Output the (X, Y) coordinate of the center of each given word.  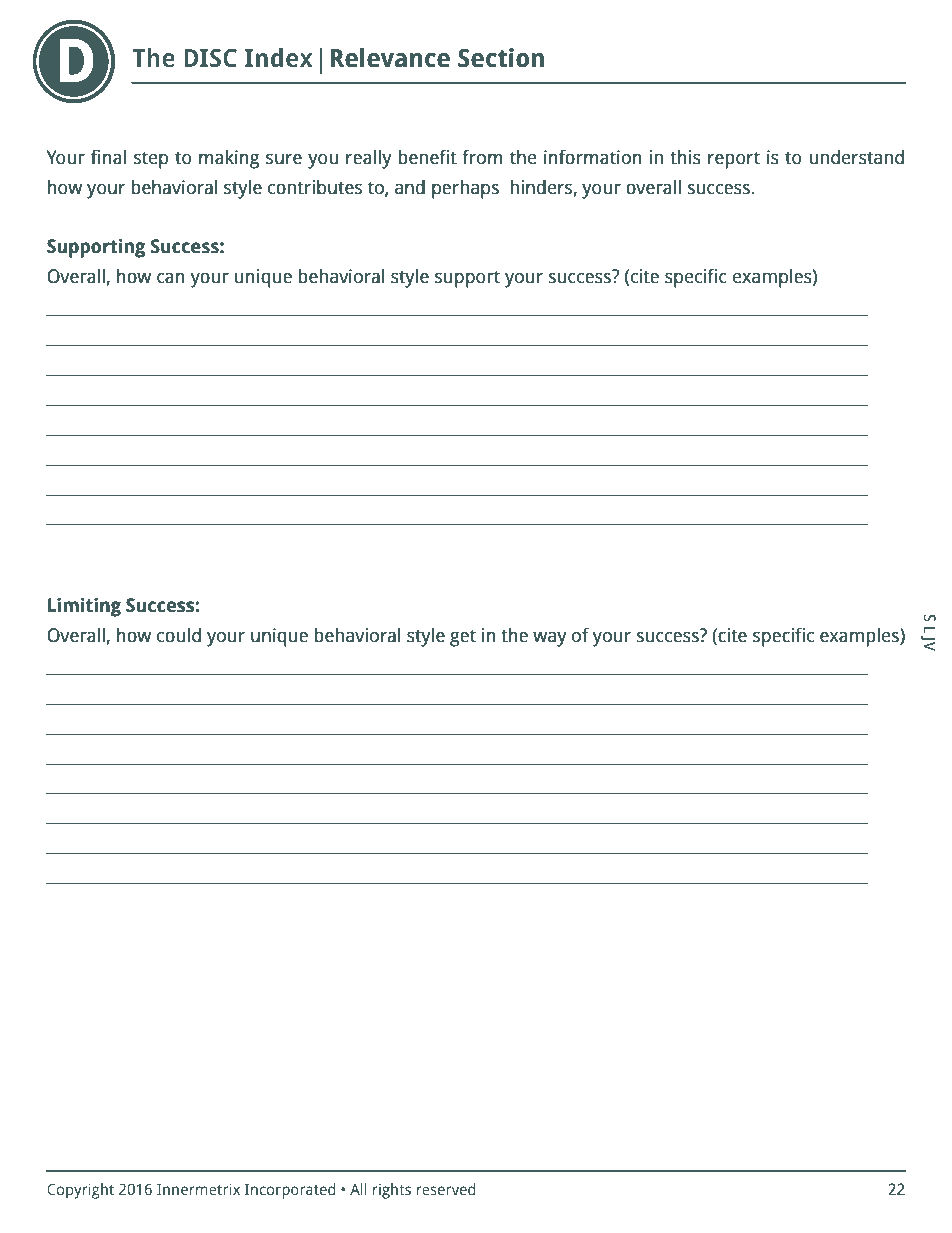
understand (856, 157)
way (550, 639)
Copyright (80, 1191)
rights (392, 1191)
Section (501, 58)
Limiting (84, 607)
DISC (210, 58)
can (171, 278)
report (734, 160)
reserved (446, 1189)
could (179, 635)
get (463, 638)
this (685, 157)
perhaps (465, 189)
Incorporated (290, 1191)
